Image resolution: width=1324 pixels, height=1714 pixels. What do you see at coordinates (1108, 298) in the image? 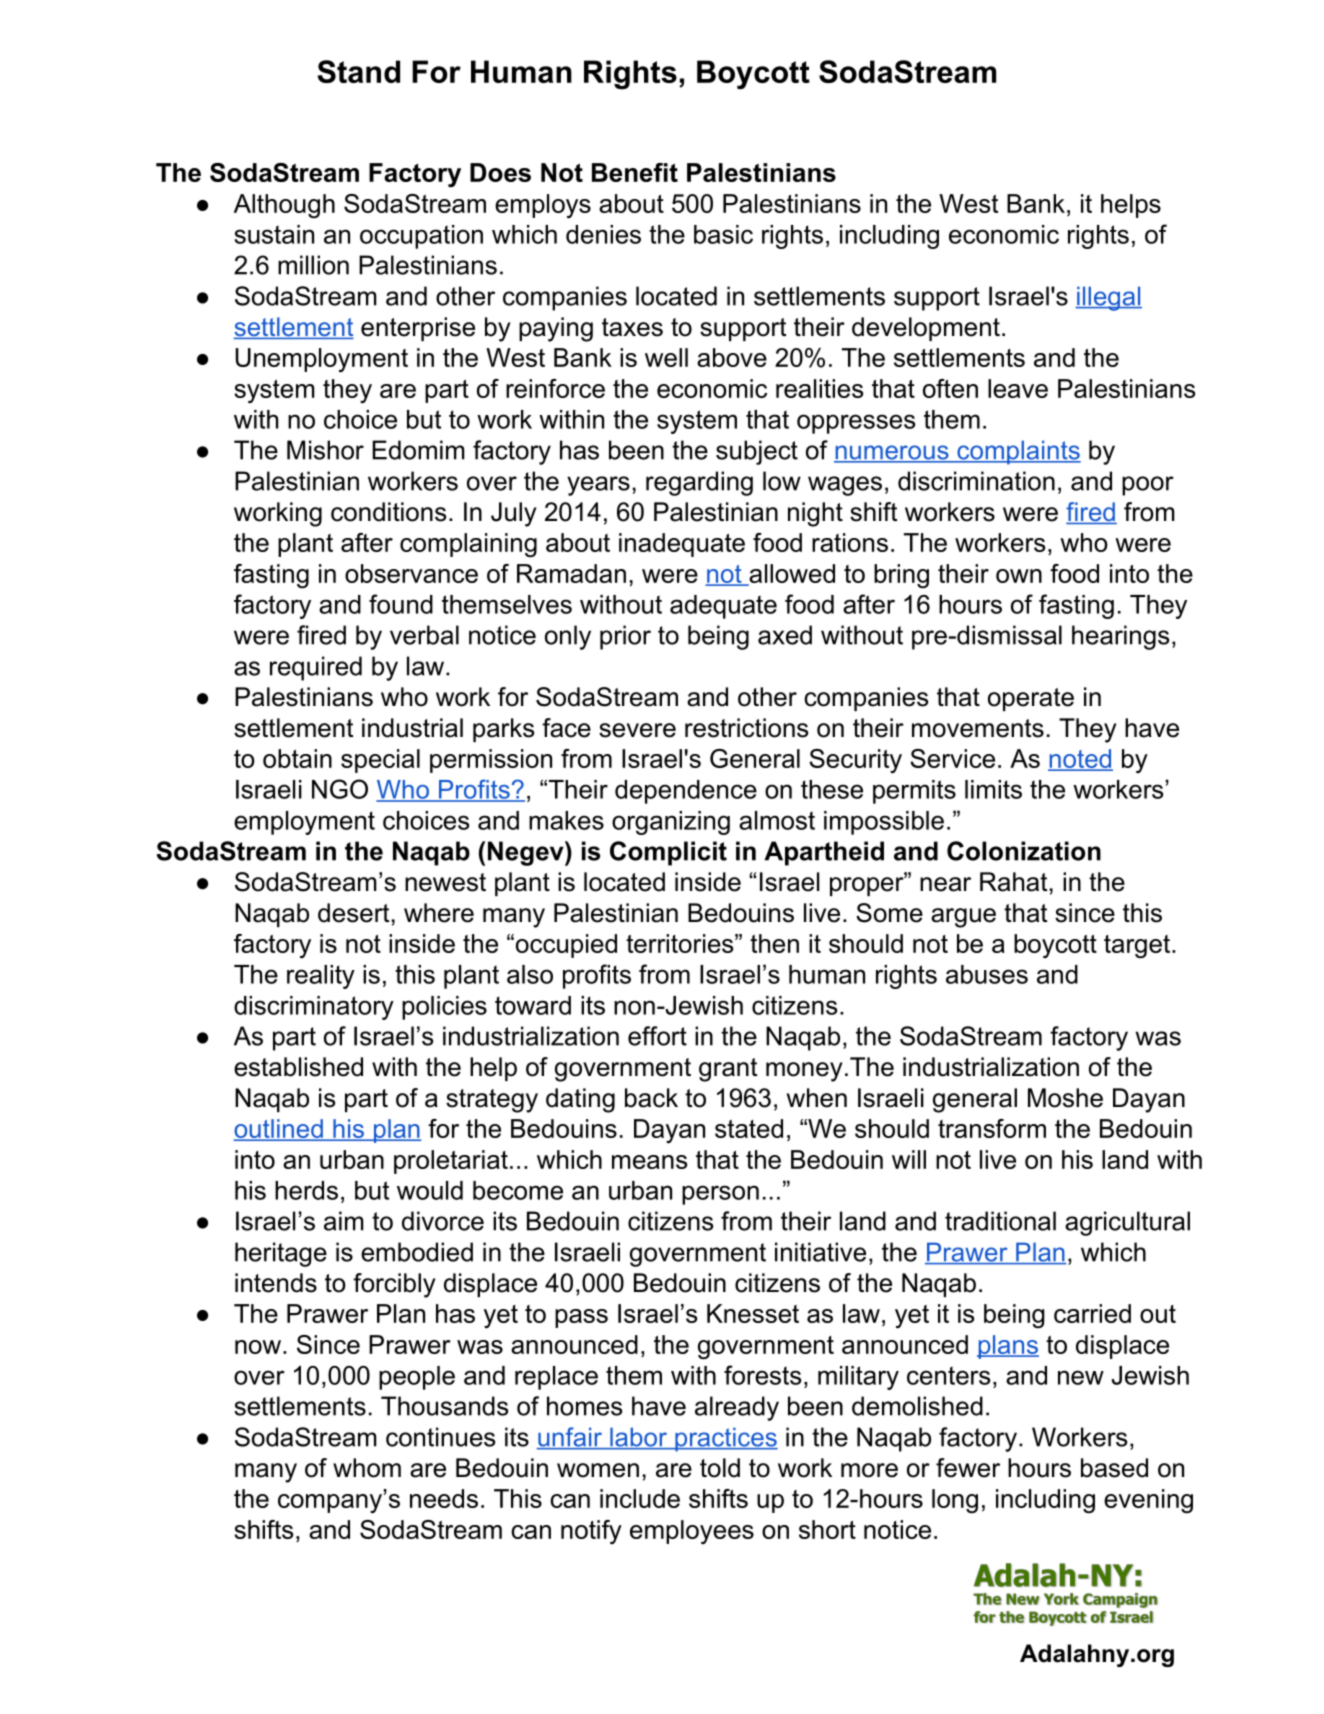
I see `illegal` at bounding box center [1108, 298].
